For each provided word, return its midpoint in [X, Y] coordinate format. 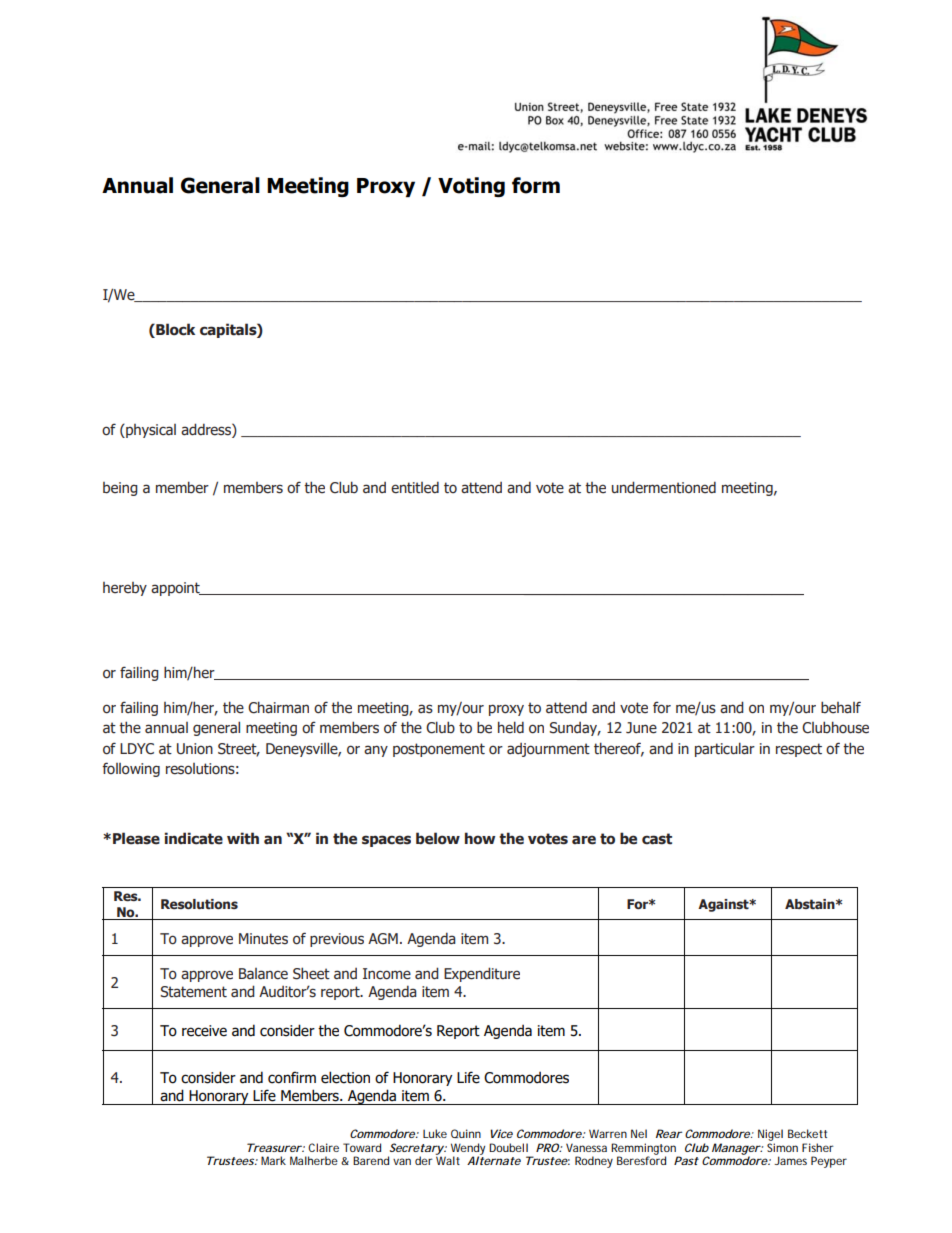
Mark [273, 1160]
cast [657, 839]
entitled [415, 487]
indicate [193, 838]
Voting [471, 187]
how [480, 838]
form [536, 185]
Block [174, 330]
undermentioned [664, 487]
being [120, 489]
